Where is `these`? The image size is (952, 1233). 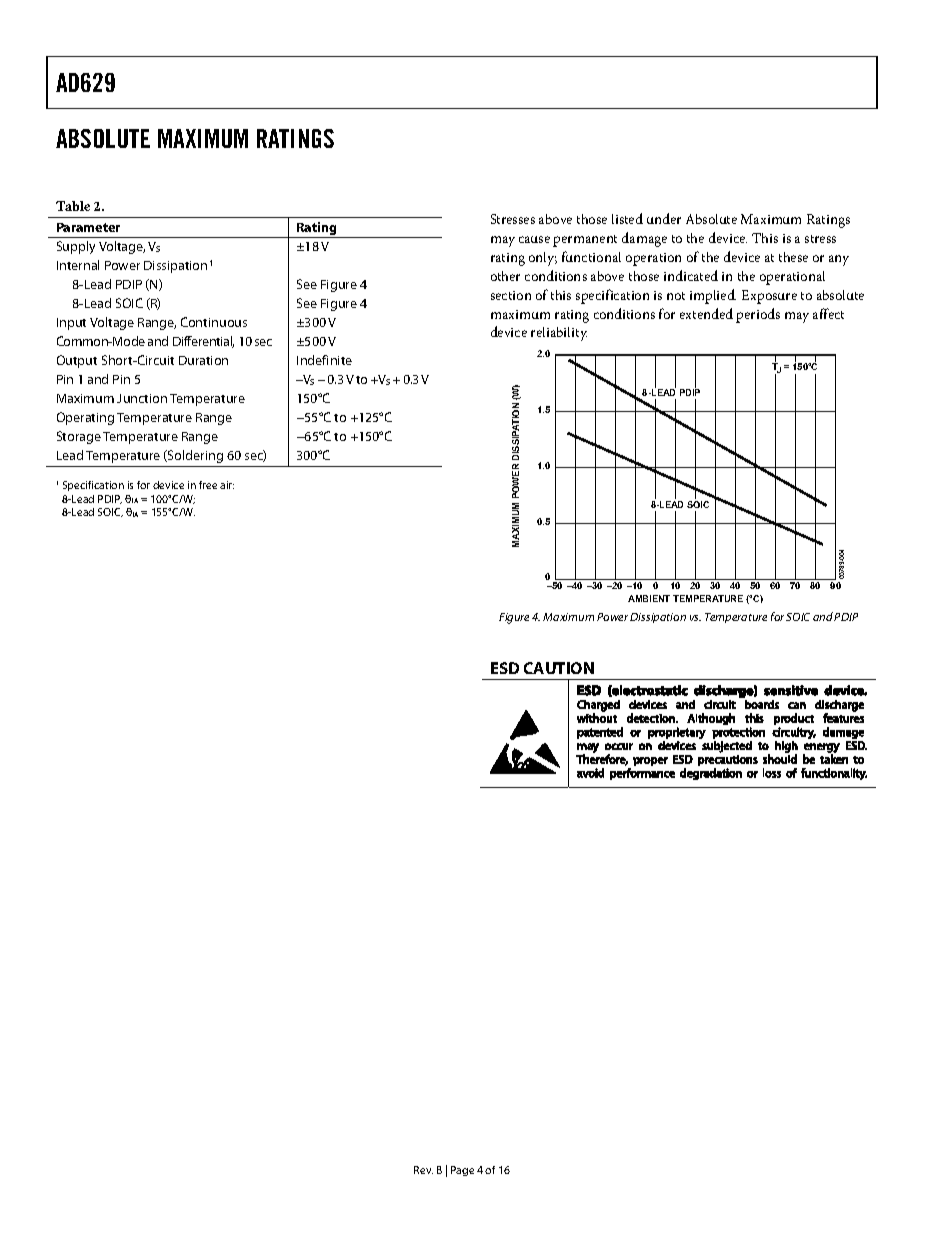 these is located at coordinates (793, 257).
